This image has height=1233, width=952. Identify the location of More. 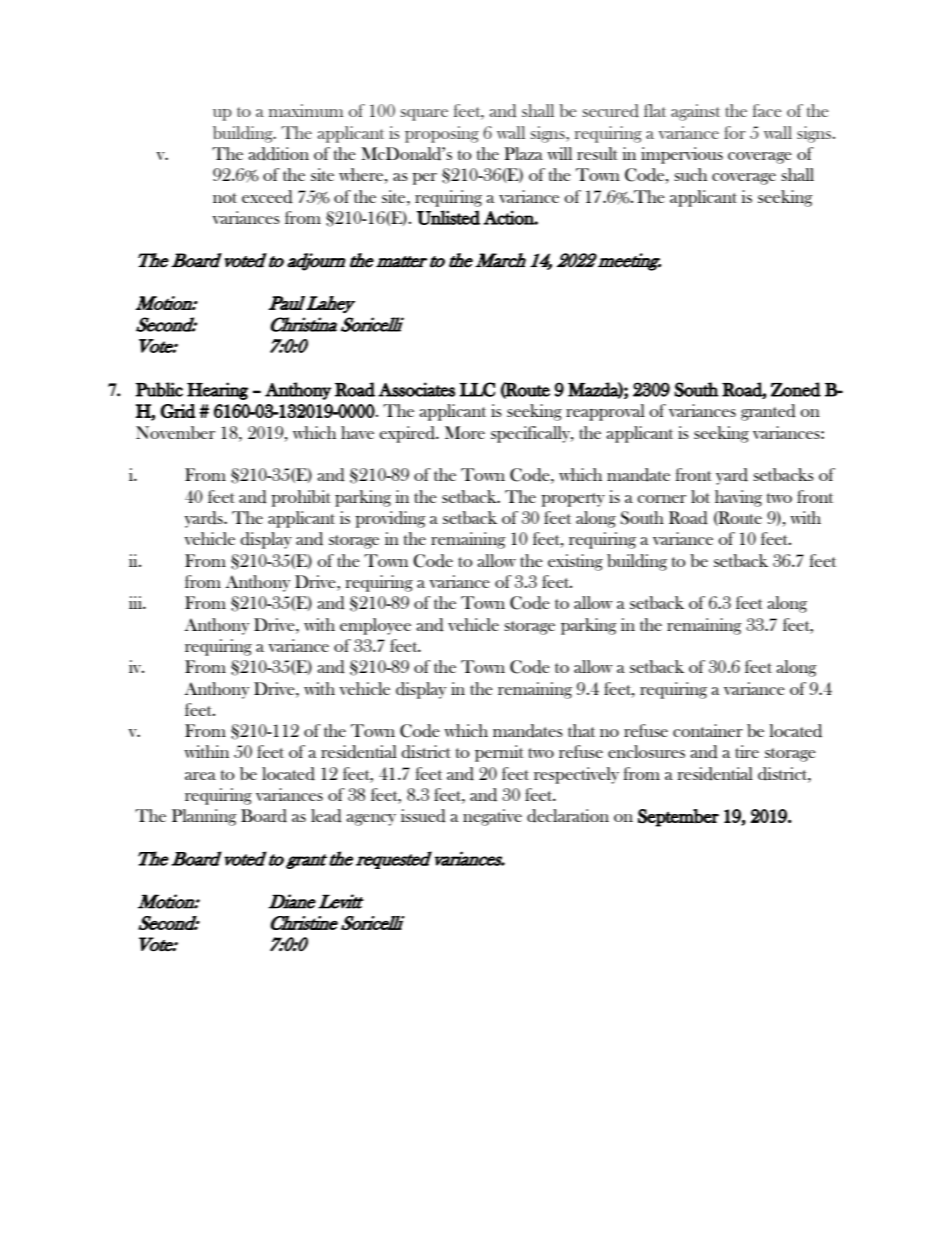
(465, 432).
